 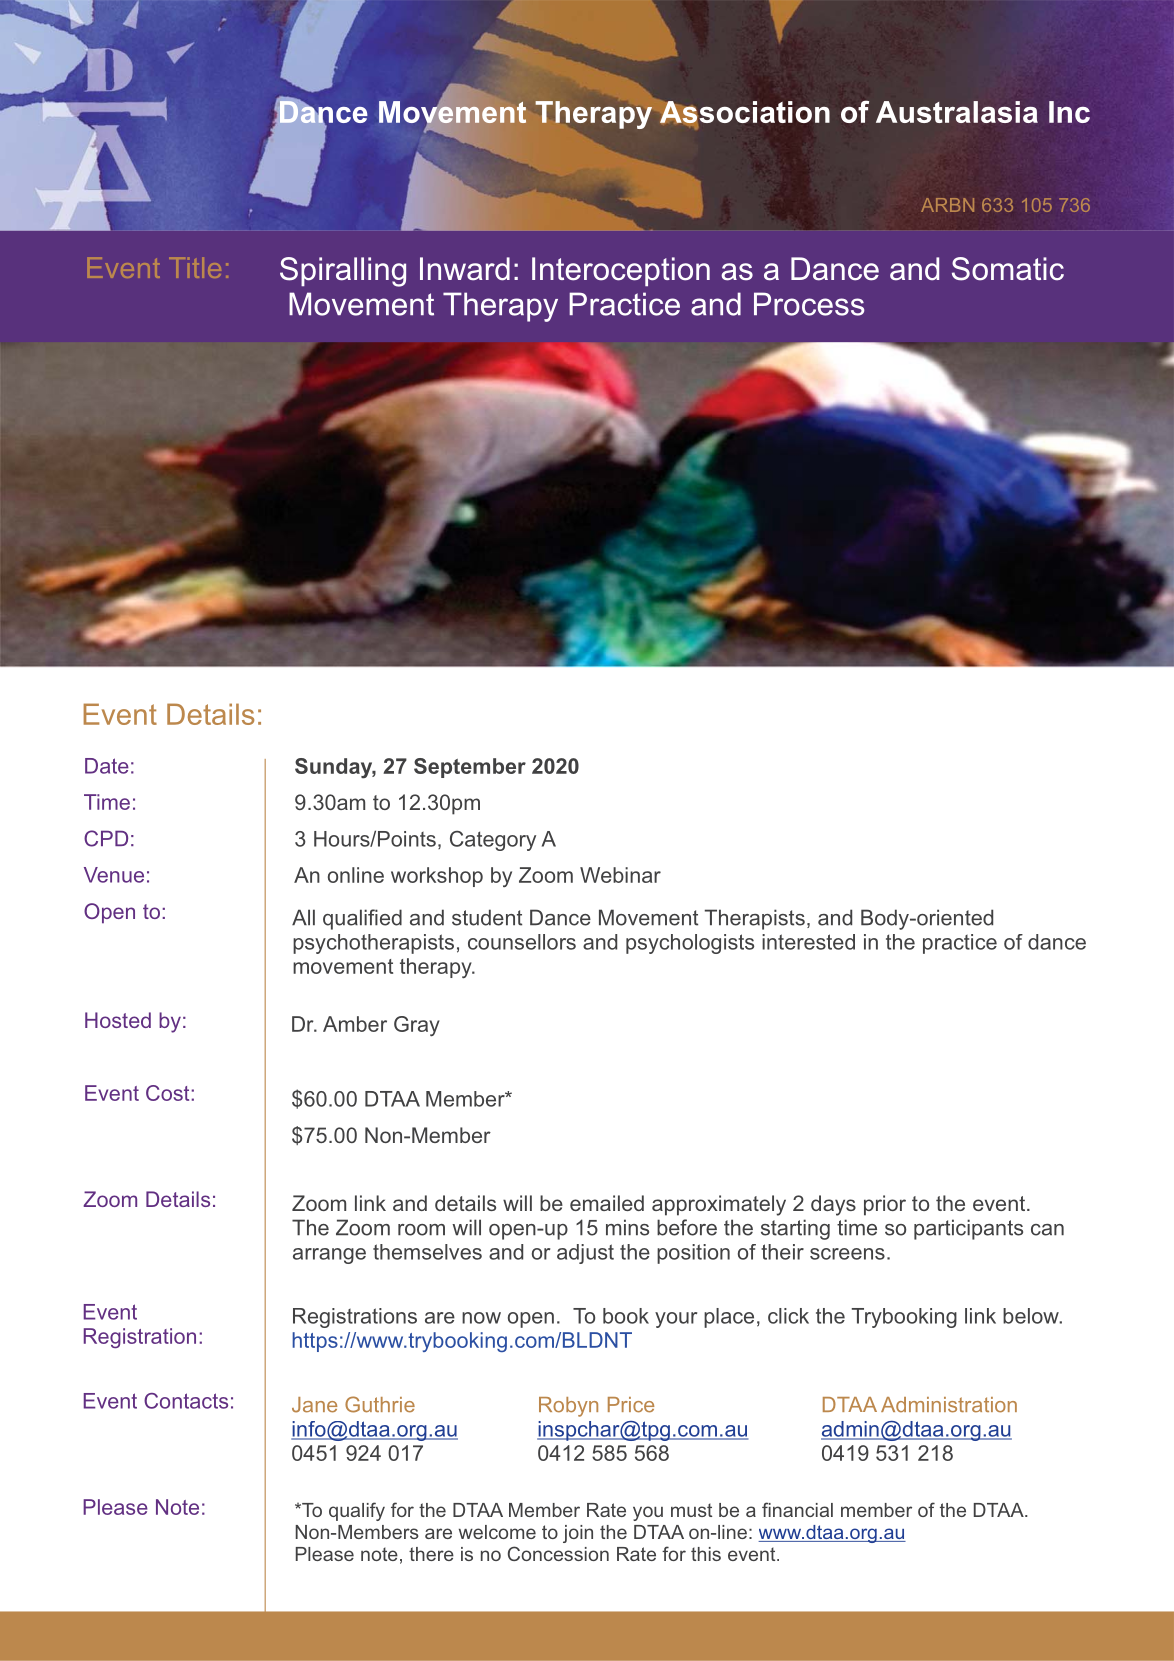 I want to click on qualify, so click(x=357, y=1511).
